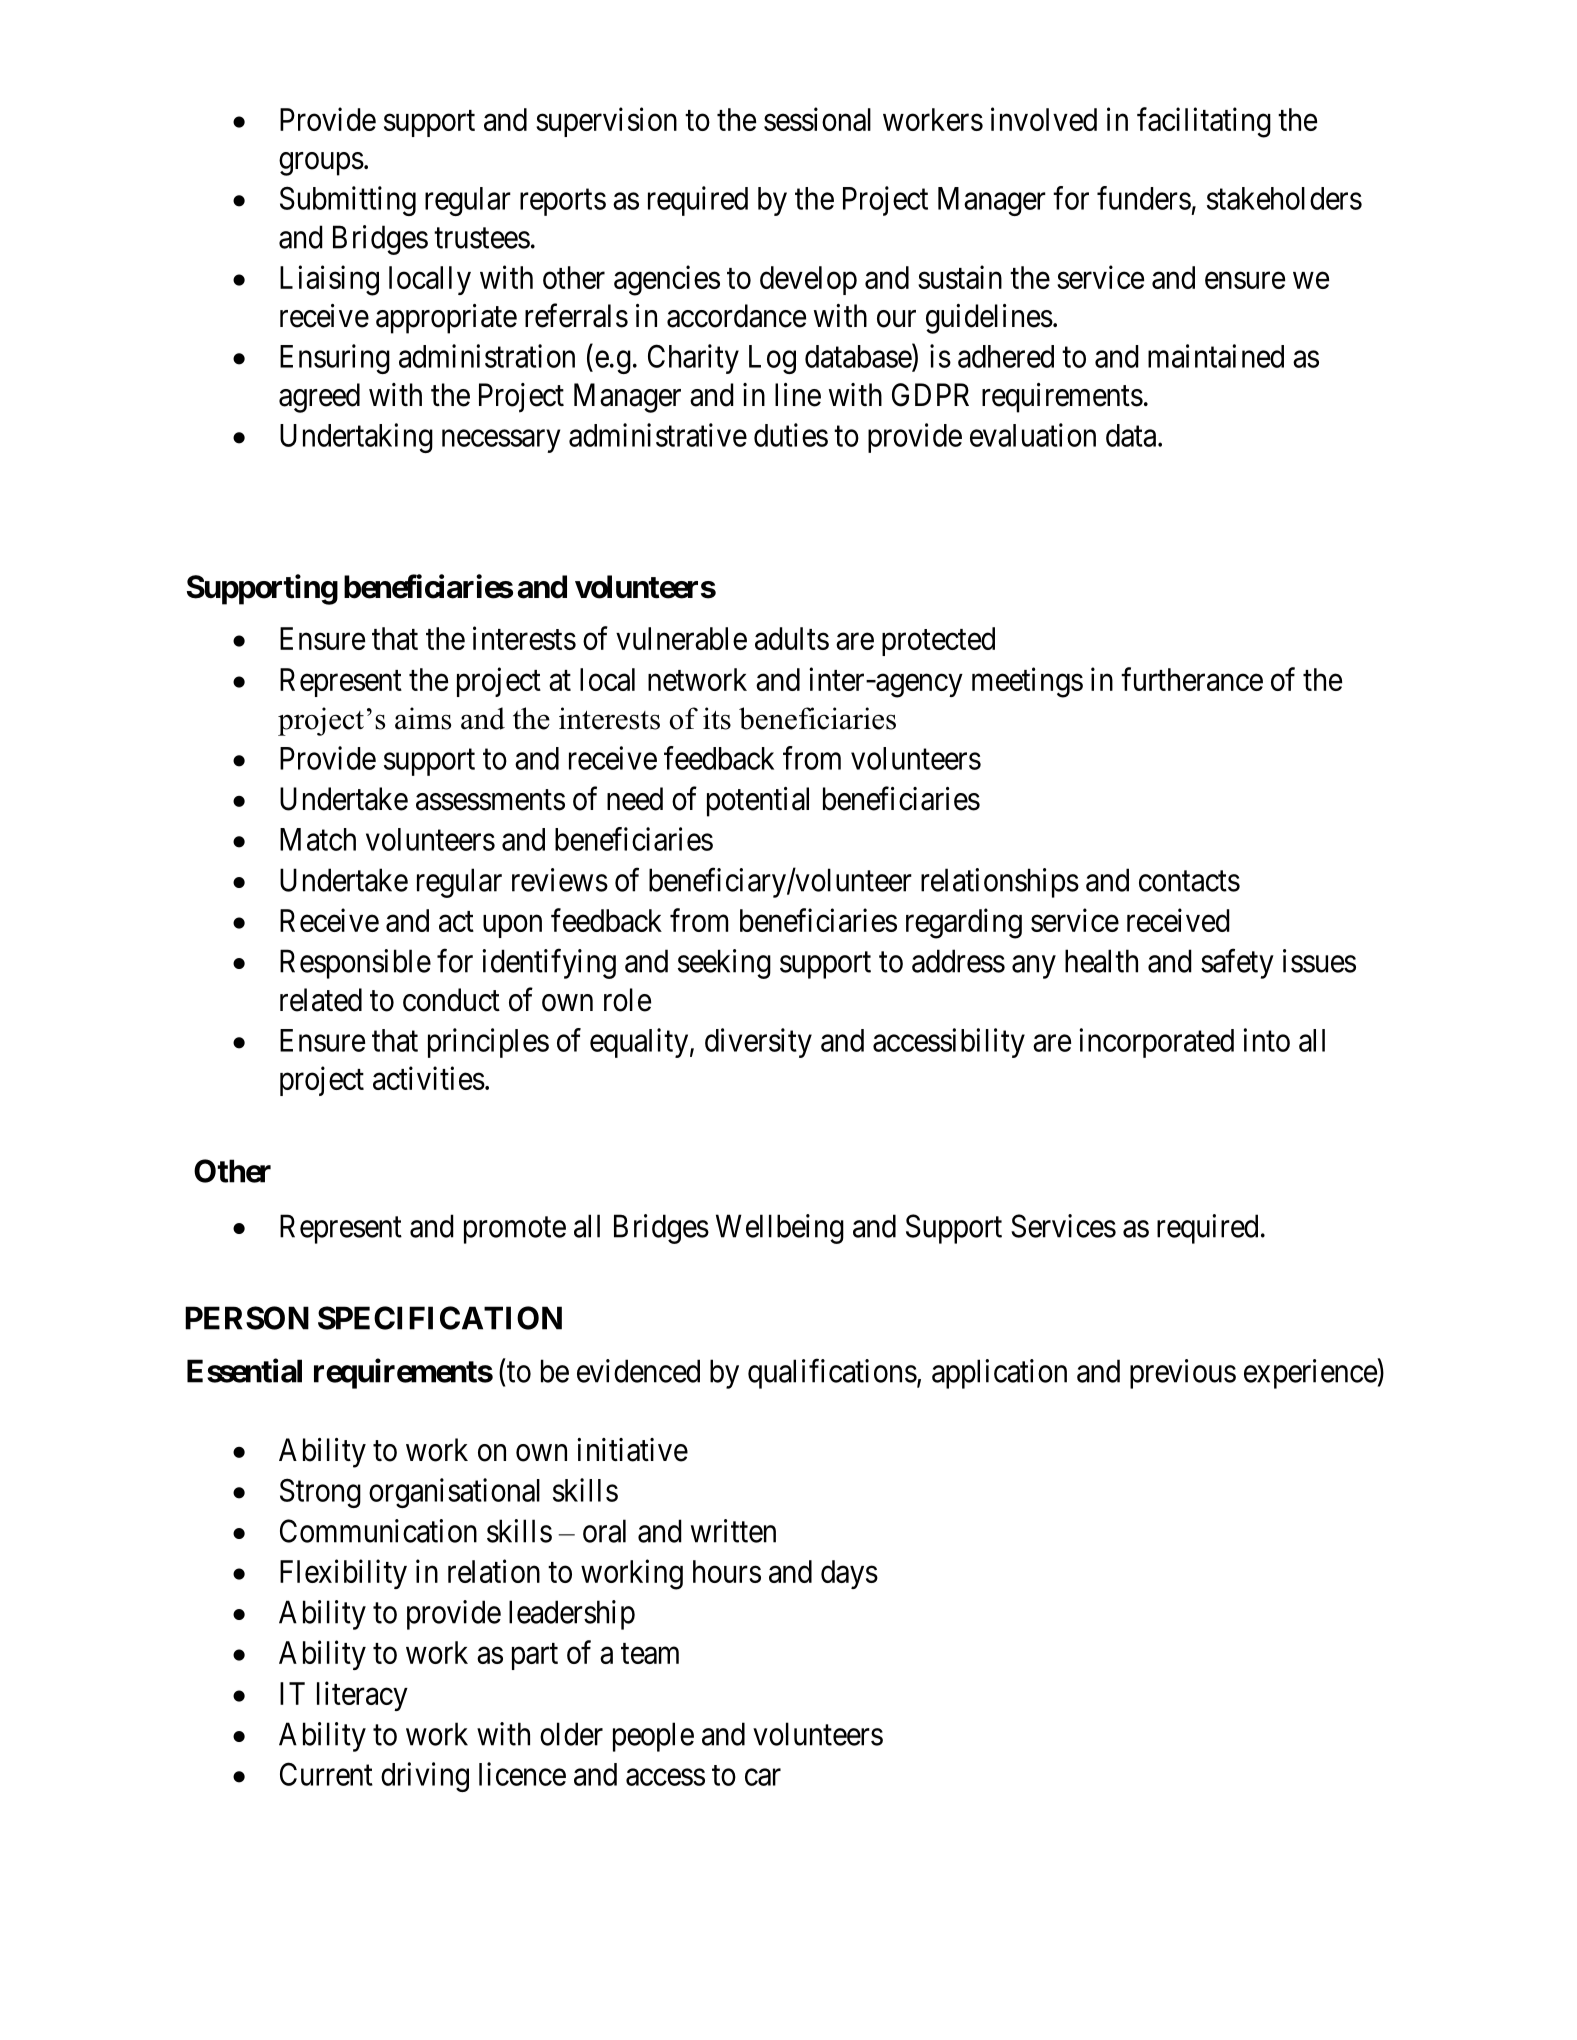 The image size is (1577, 2040). Describe the element at coordinates (348, 201) in the screenshot. I see `Submitting` at that location.
